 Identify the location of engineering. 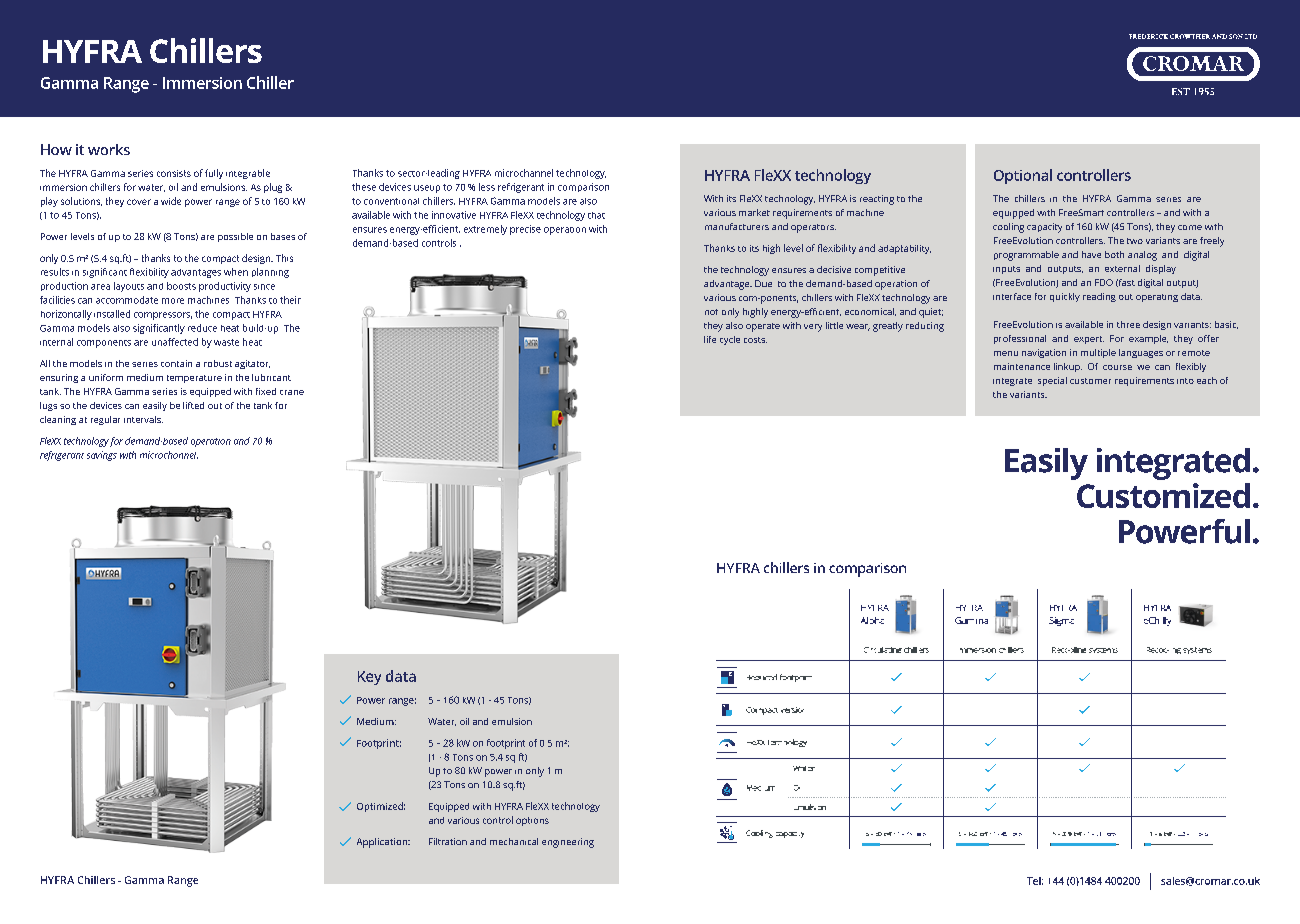
(568, 843).
